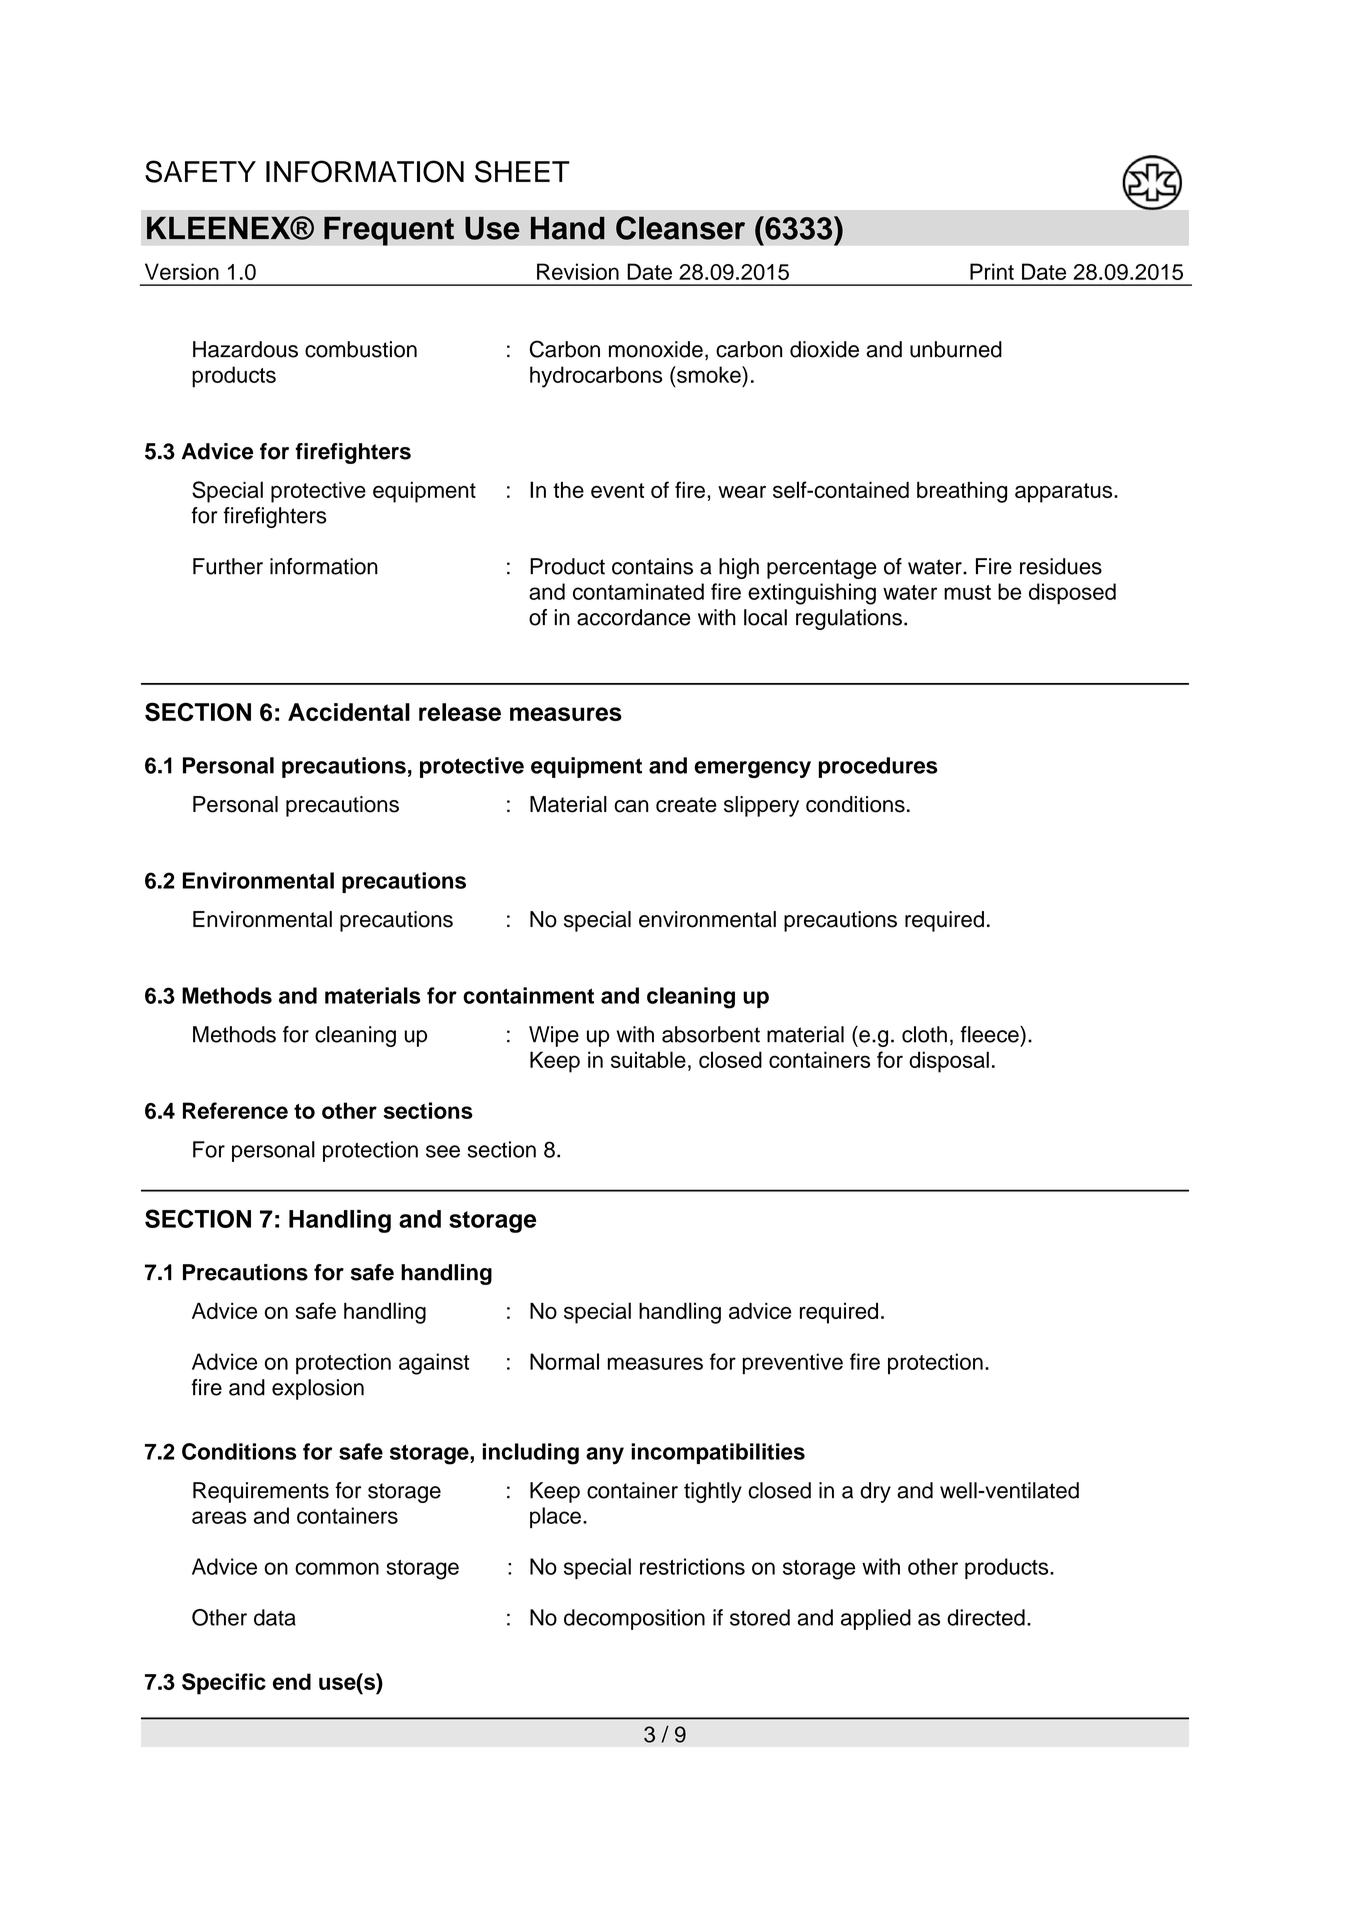 The width and height of the page is (1355, 1917). Describe the element at coordinates (949, 1062) in the page. I see `disposal` at that location.
